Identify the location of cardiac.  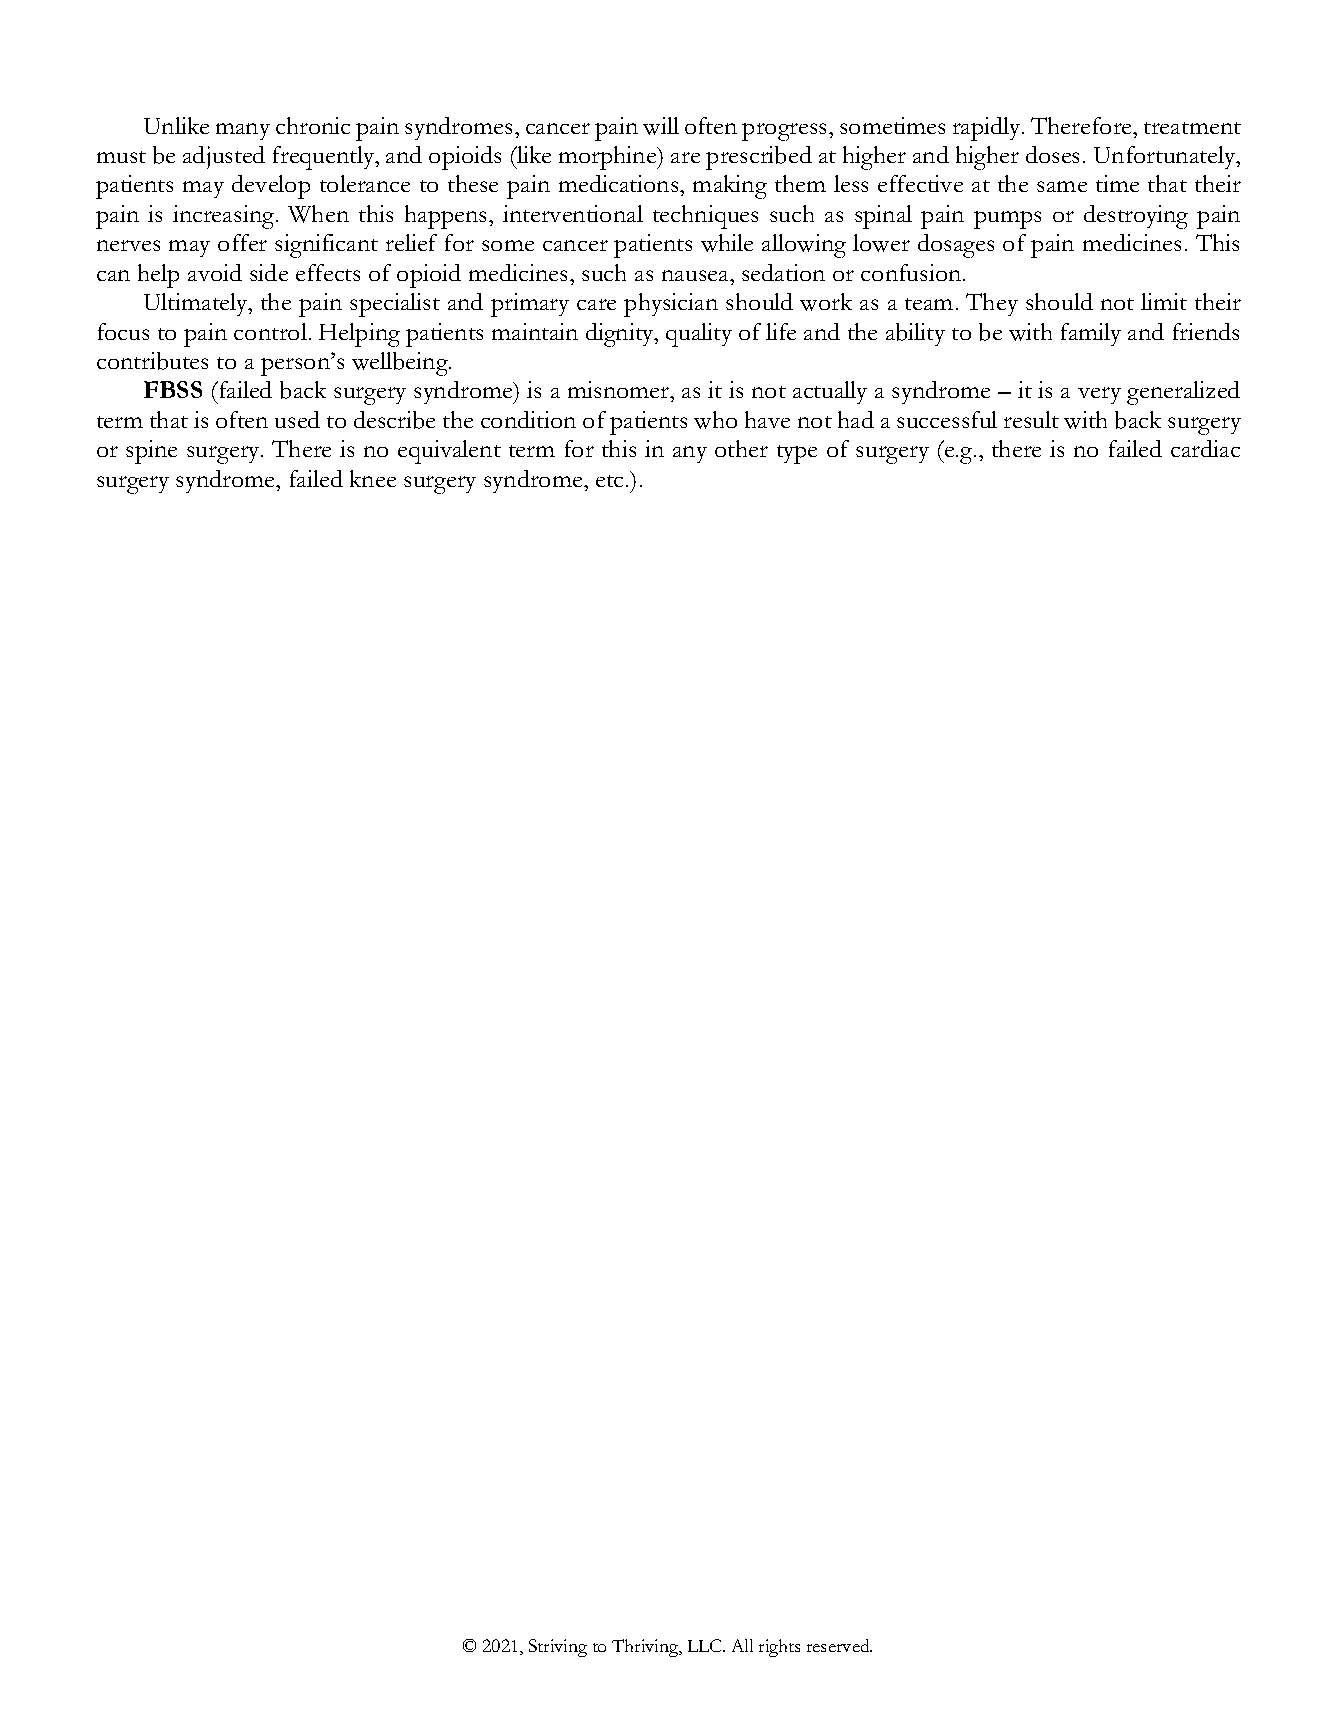
(1205, 448).
